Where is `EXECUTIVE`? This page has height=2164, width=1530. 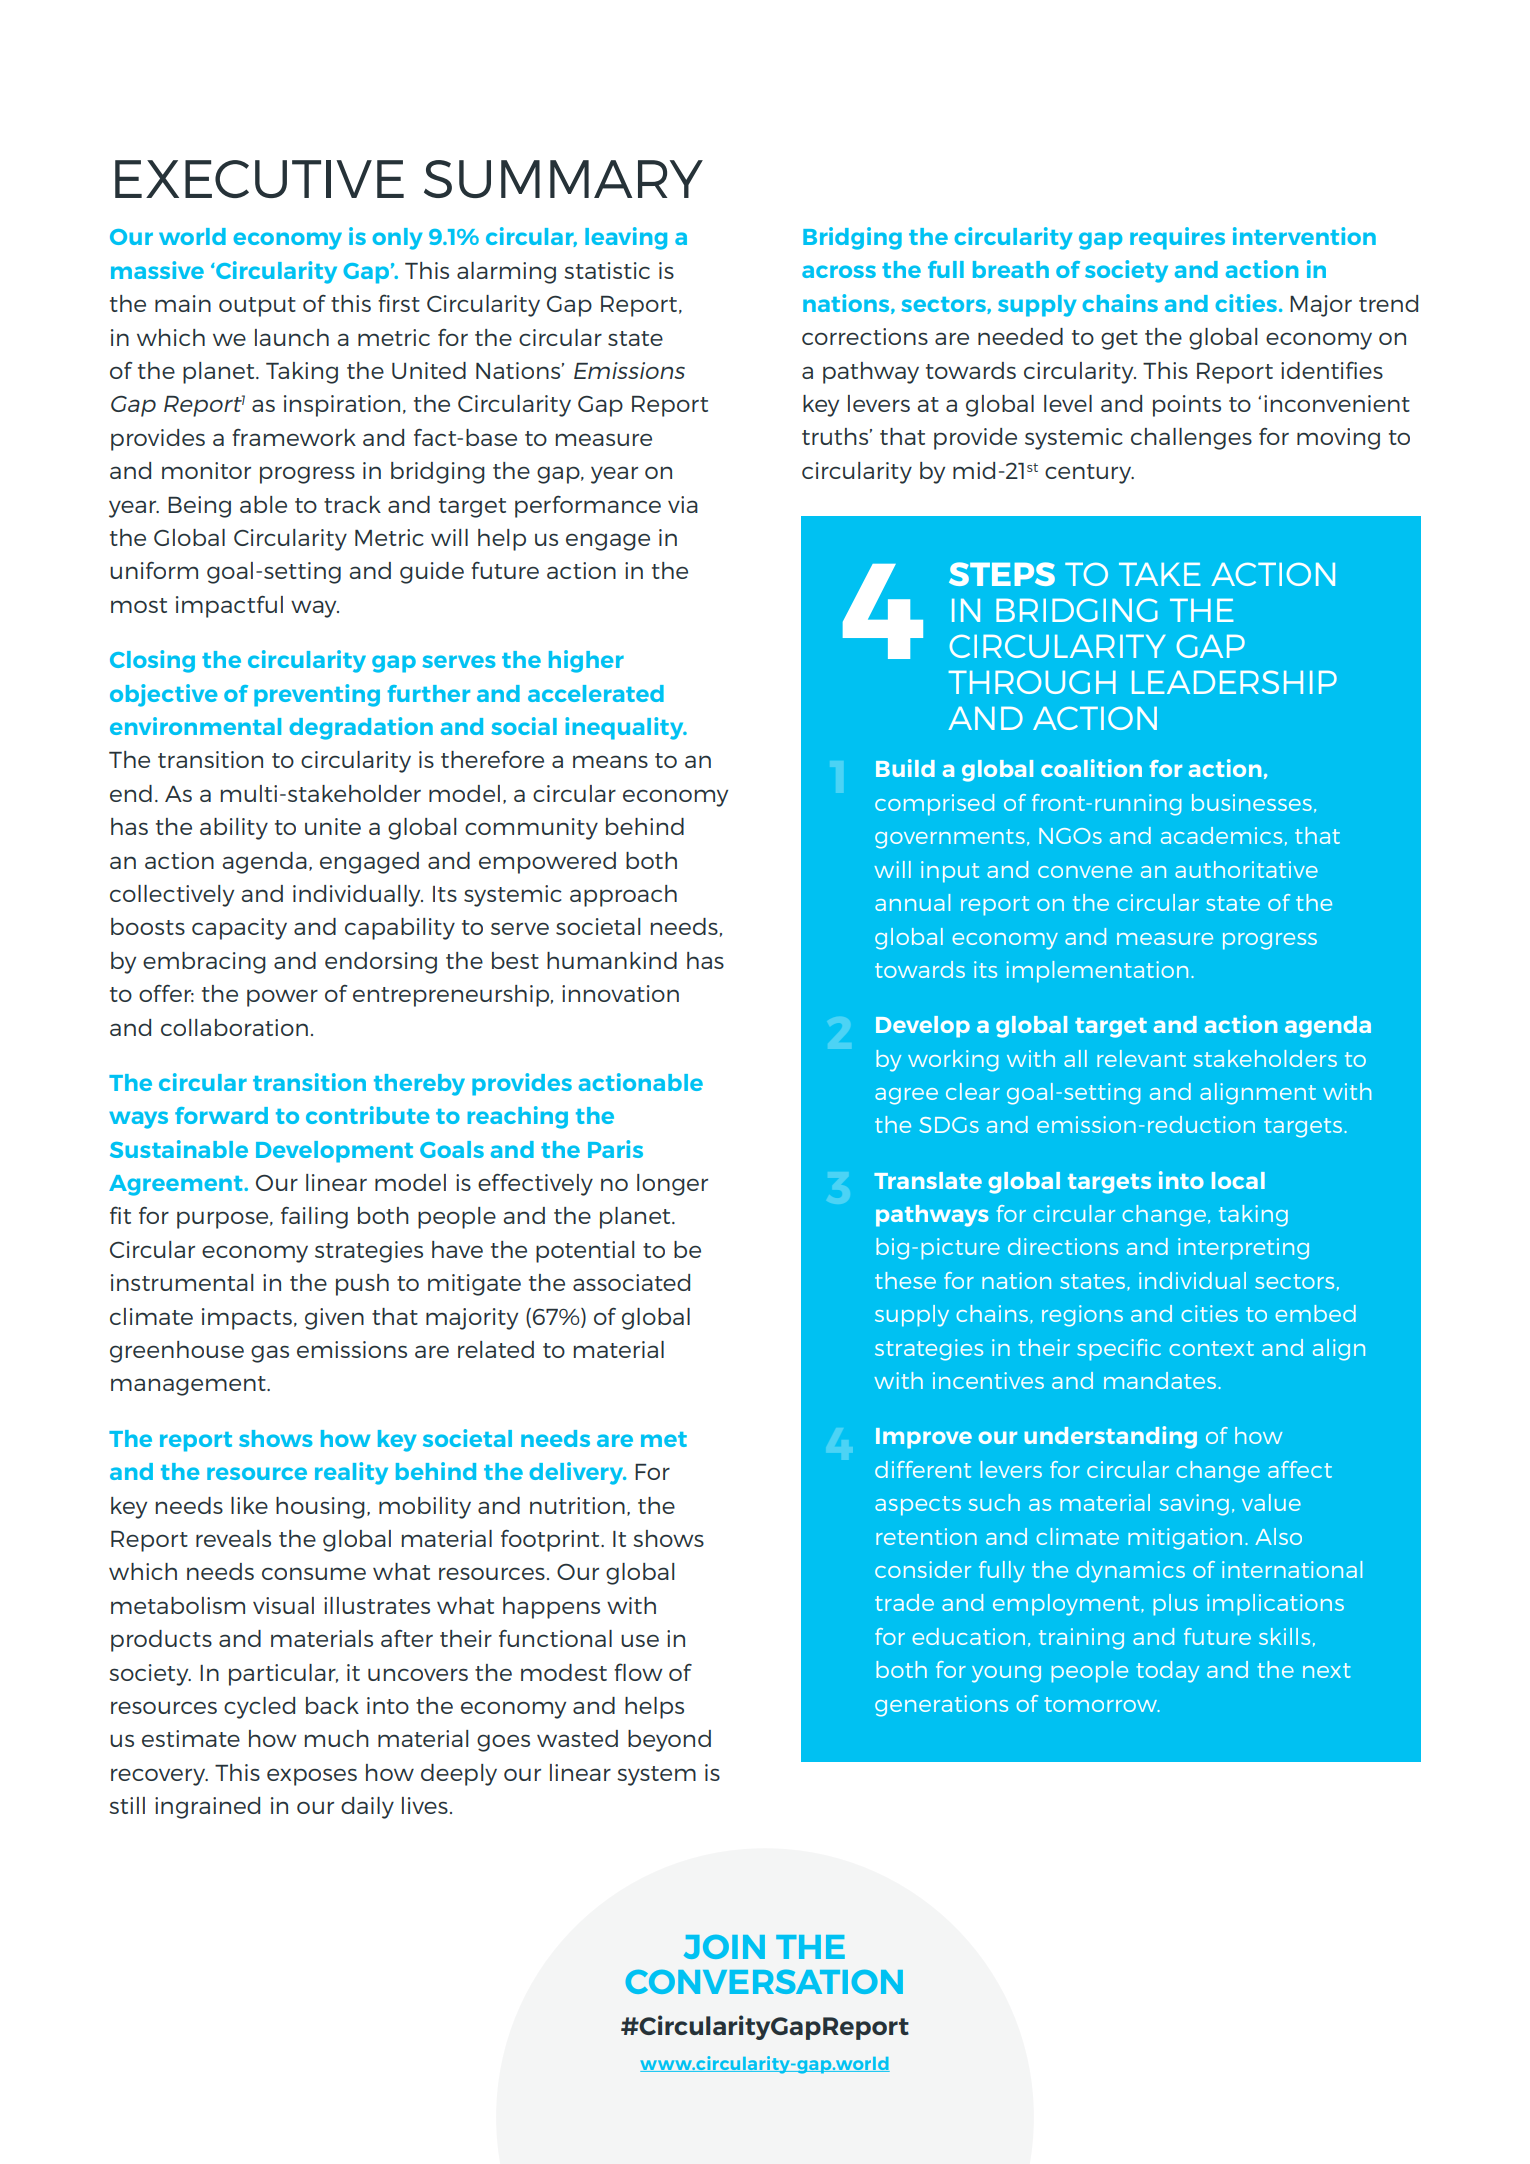
EXECUTIVE is located at coordinates (259, 179).
